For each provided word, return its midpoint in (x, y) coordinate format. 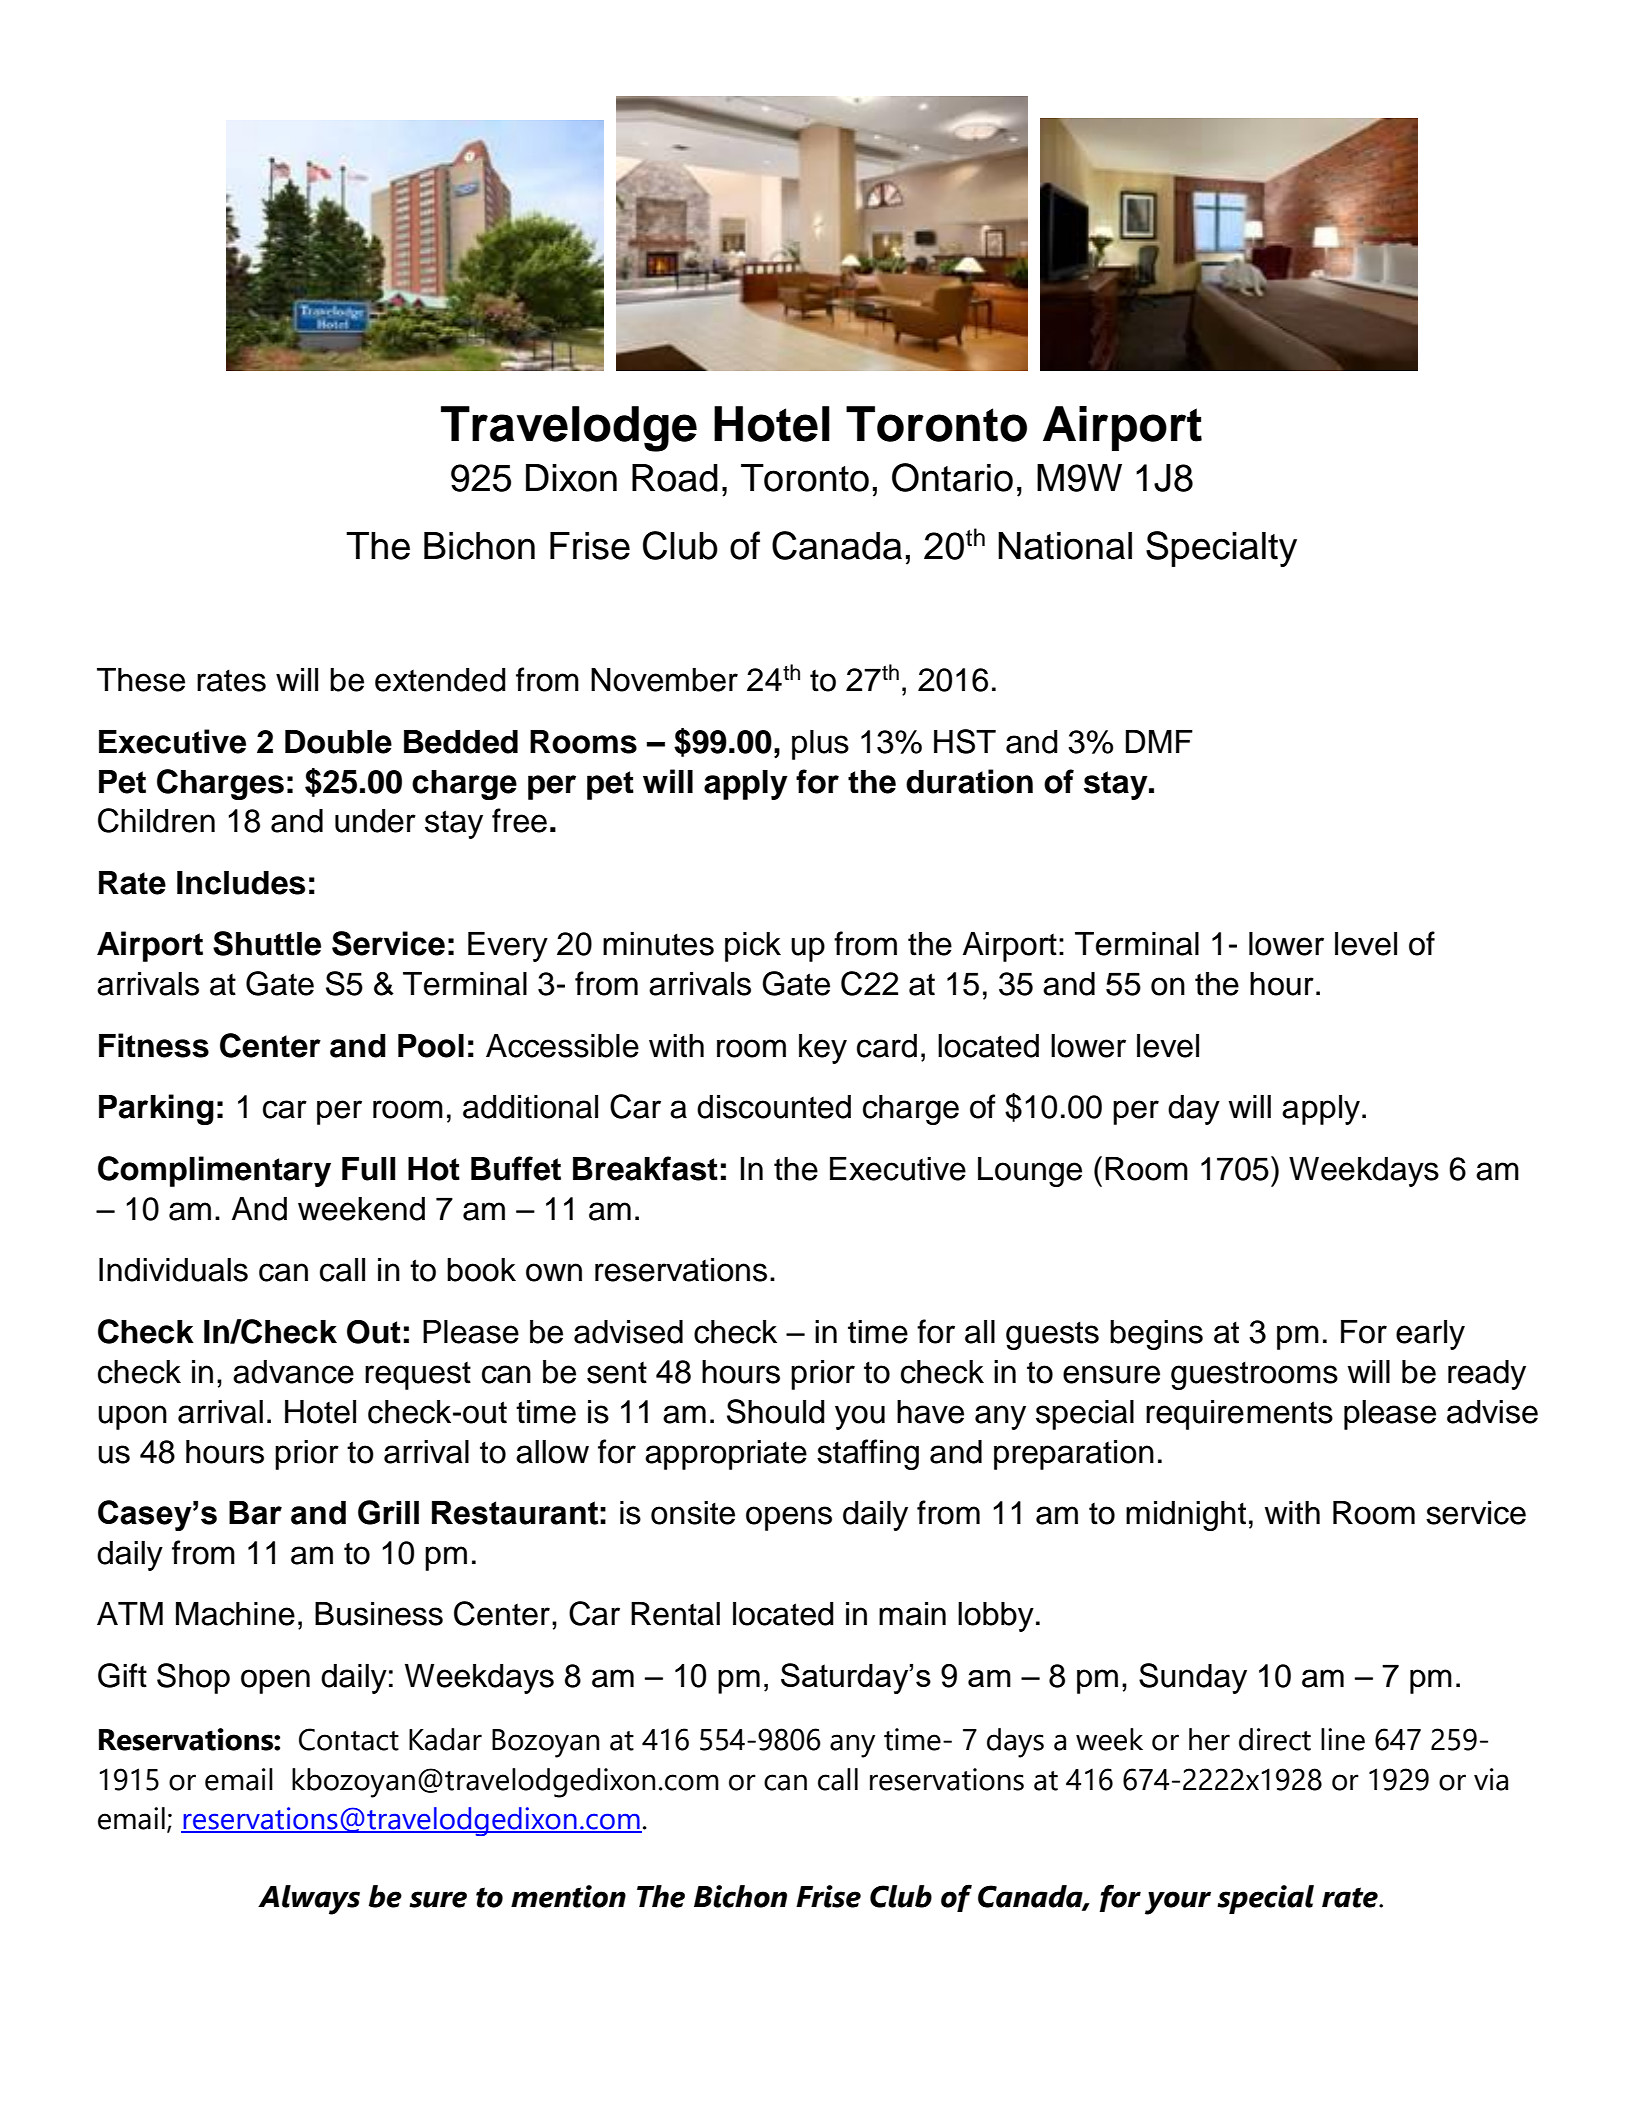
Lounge (1030, 1172)
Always (309, 1900)
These (141, 680)
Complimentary (214, 1171)
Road (675, 478)
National (1065, 546)
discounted (774, 1107)
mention (568, 1896)
